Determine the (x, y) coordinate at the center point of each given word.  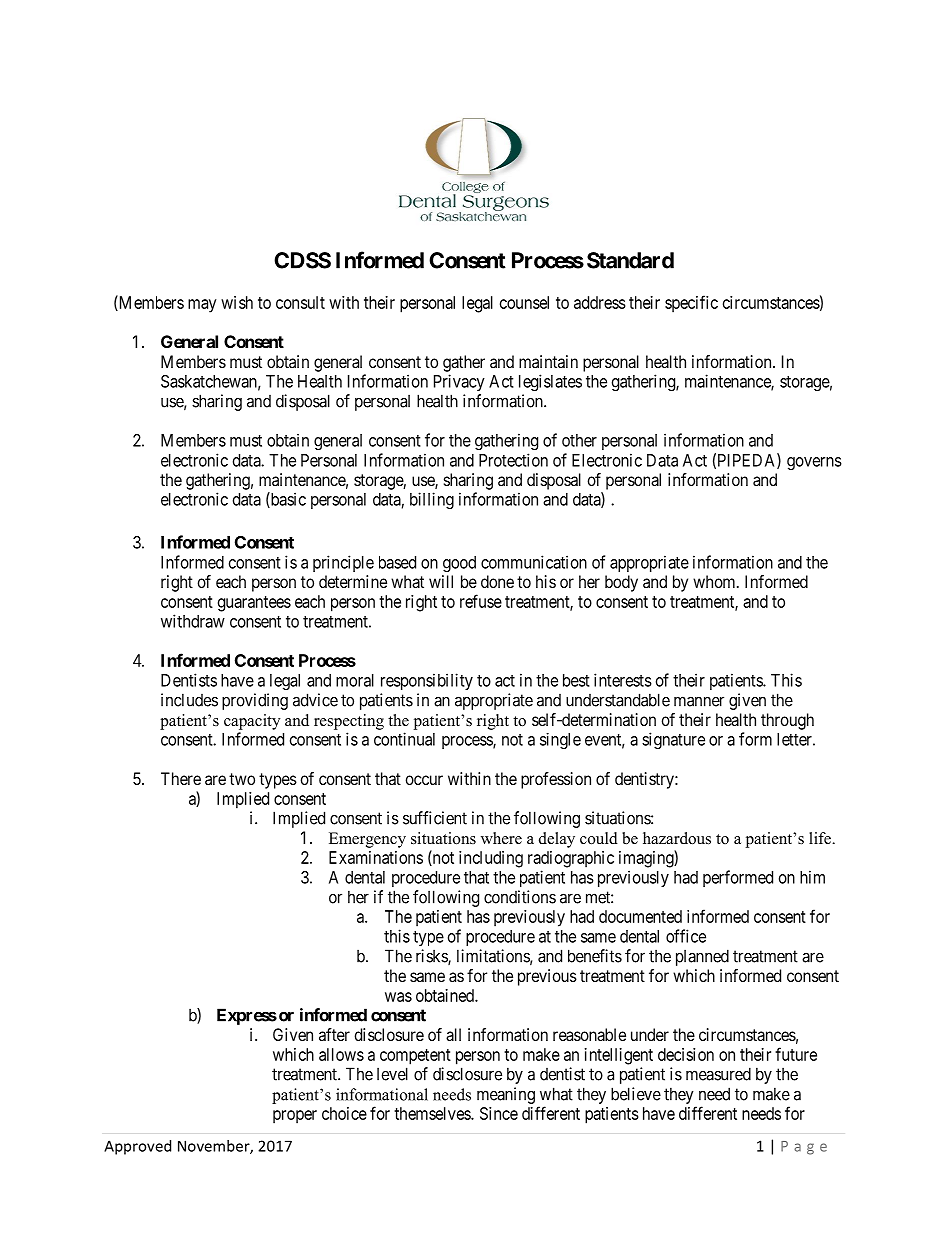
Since (499, 1113)
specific (691, 304)
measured (718, 1074)
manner (699, 701)
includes (189, 700)
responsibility (427, 681)
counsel (524, 302)
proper (295, 1117)
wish (237, 302)
